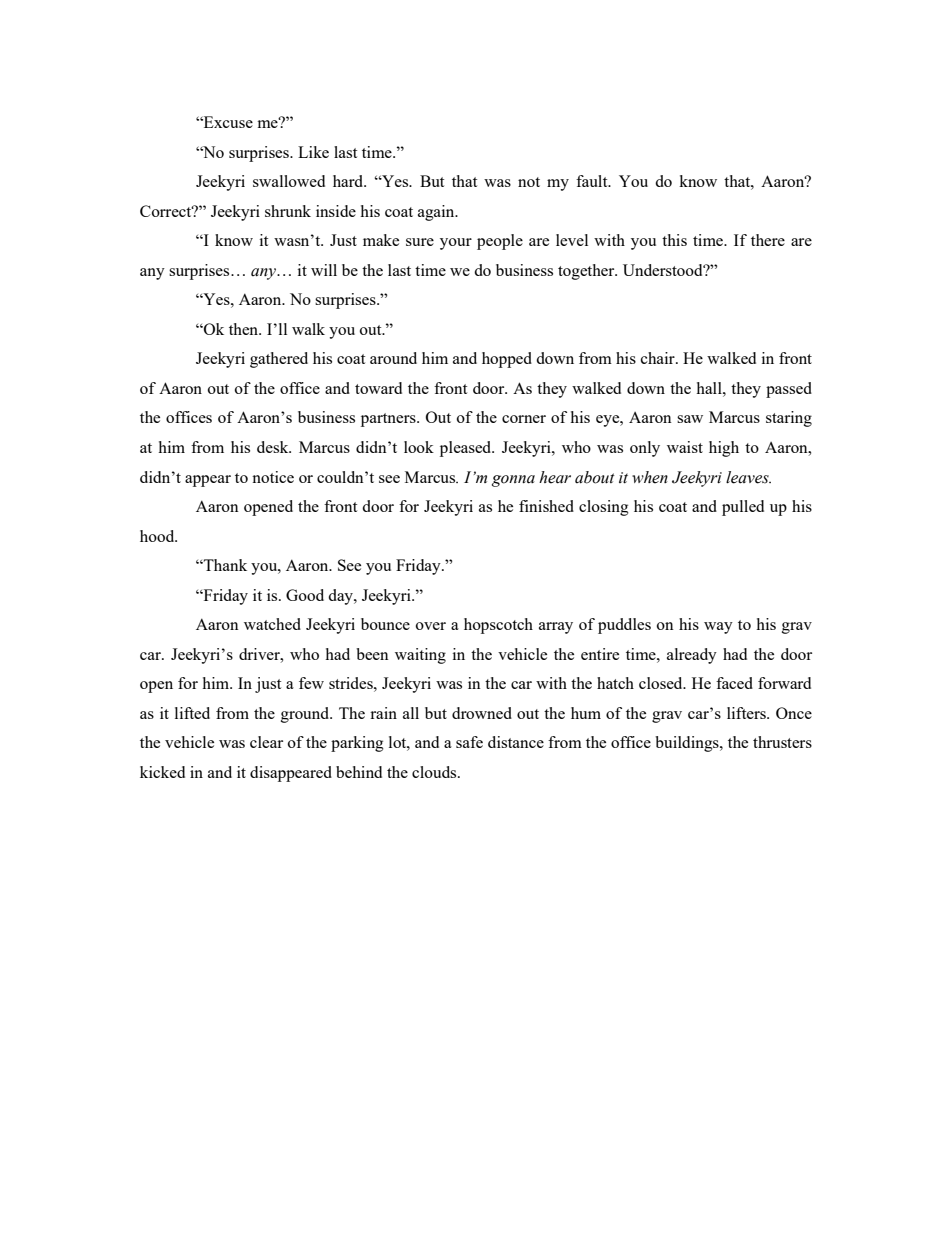  What do you see at coordinates (272, 624) in the image?
I see `watched` at bounding box center [272, 624].
